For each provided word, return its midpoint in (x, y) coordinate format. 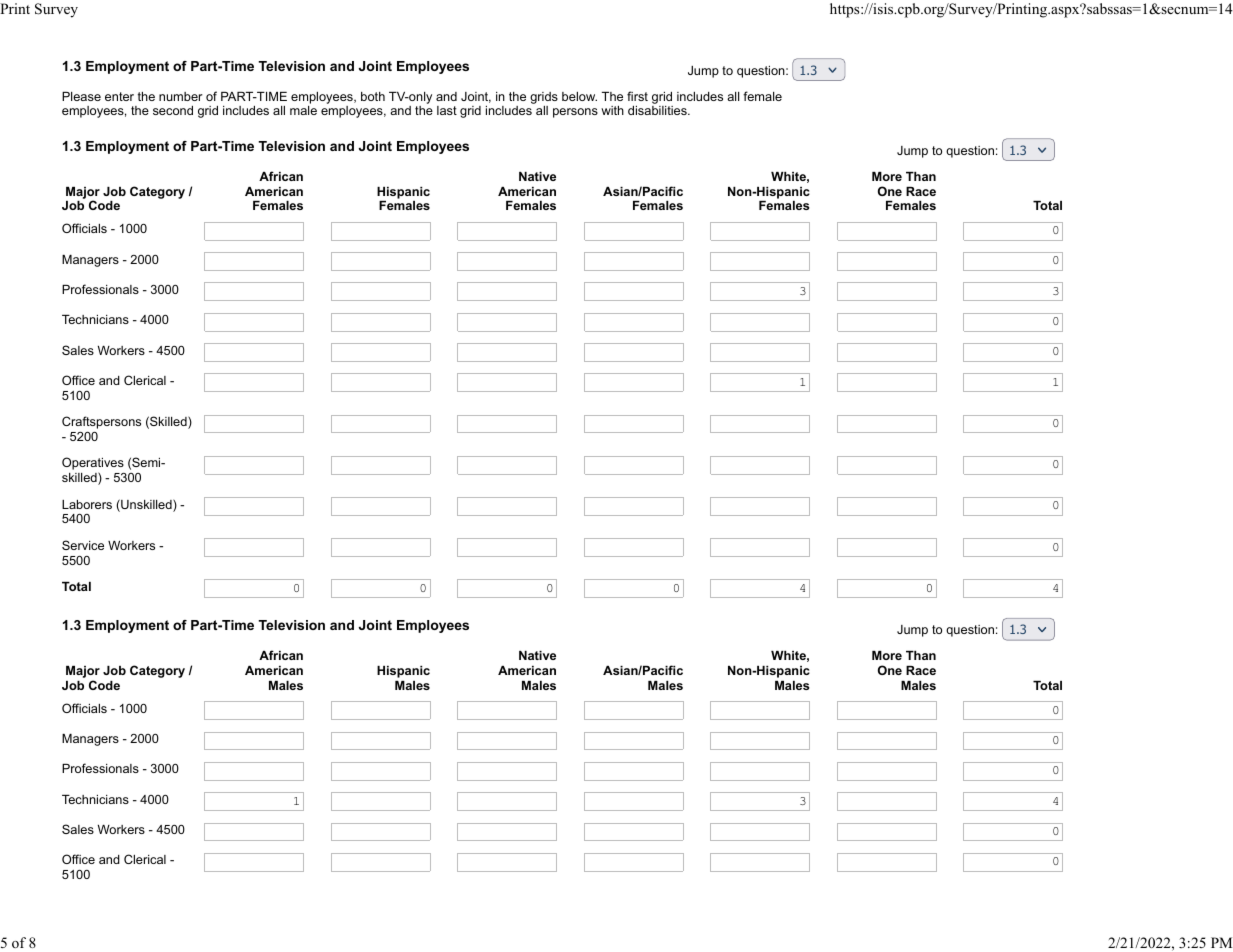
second (173, 110)
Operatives (93, 465)
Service (83, 545)
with (612, 110)
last (447, 110)
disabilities (658, 110)
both (373, 96)
